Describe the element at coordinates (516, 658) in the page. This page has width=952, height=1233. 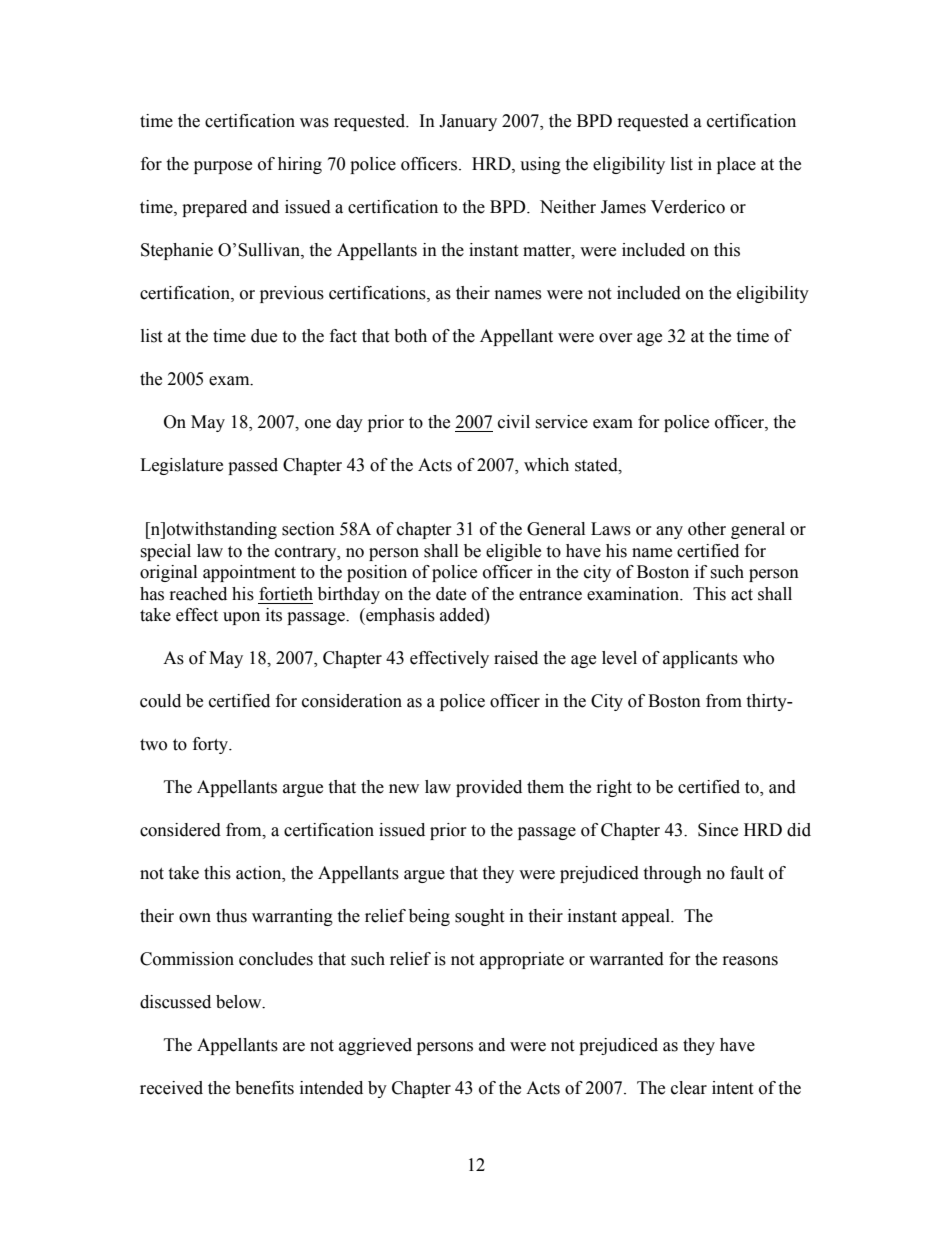
I see `raised` at that location.
